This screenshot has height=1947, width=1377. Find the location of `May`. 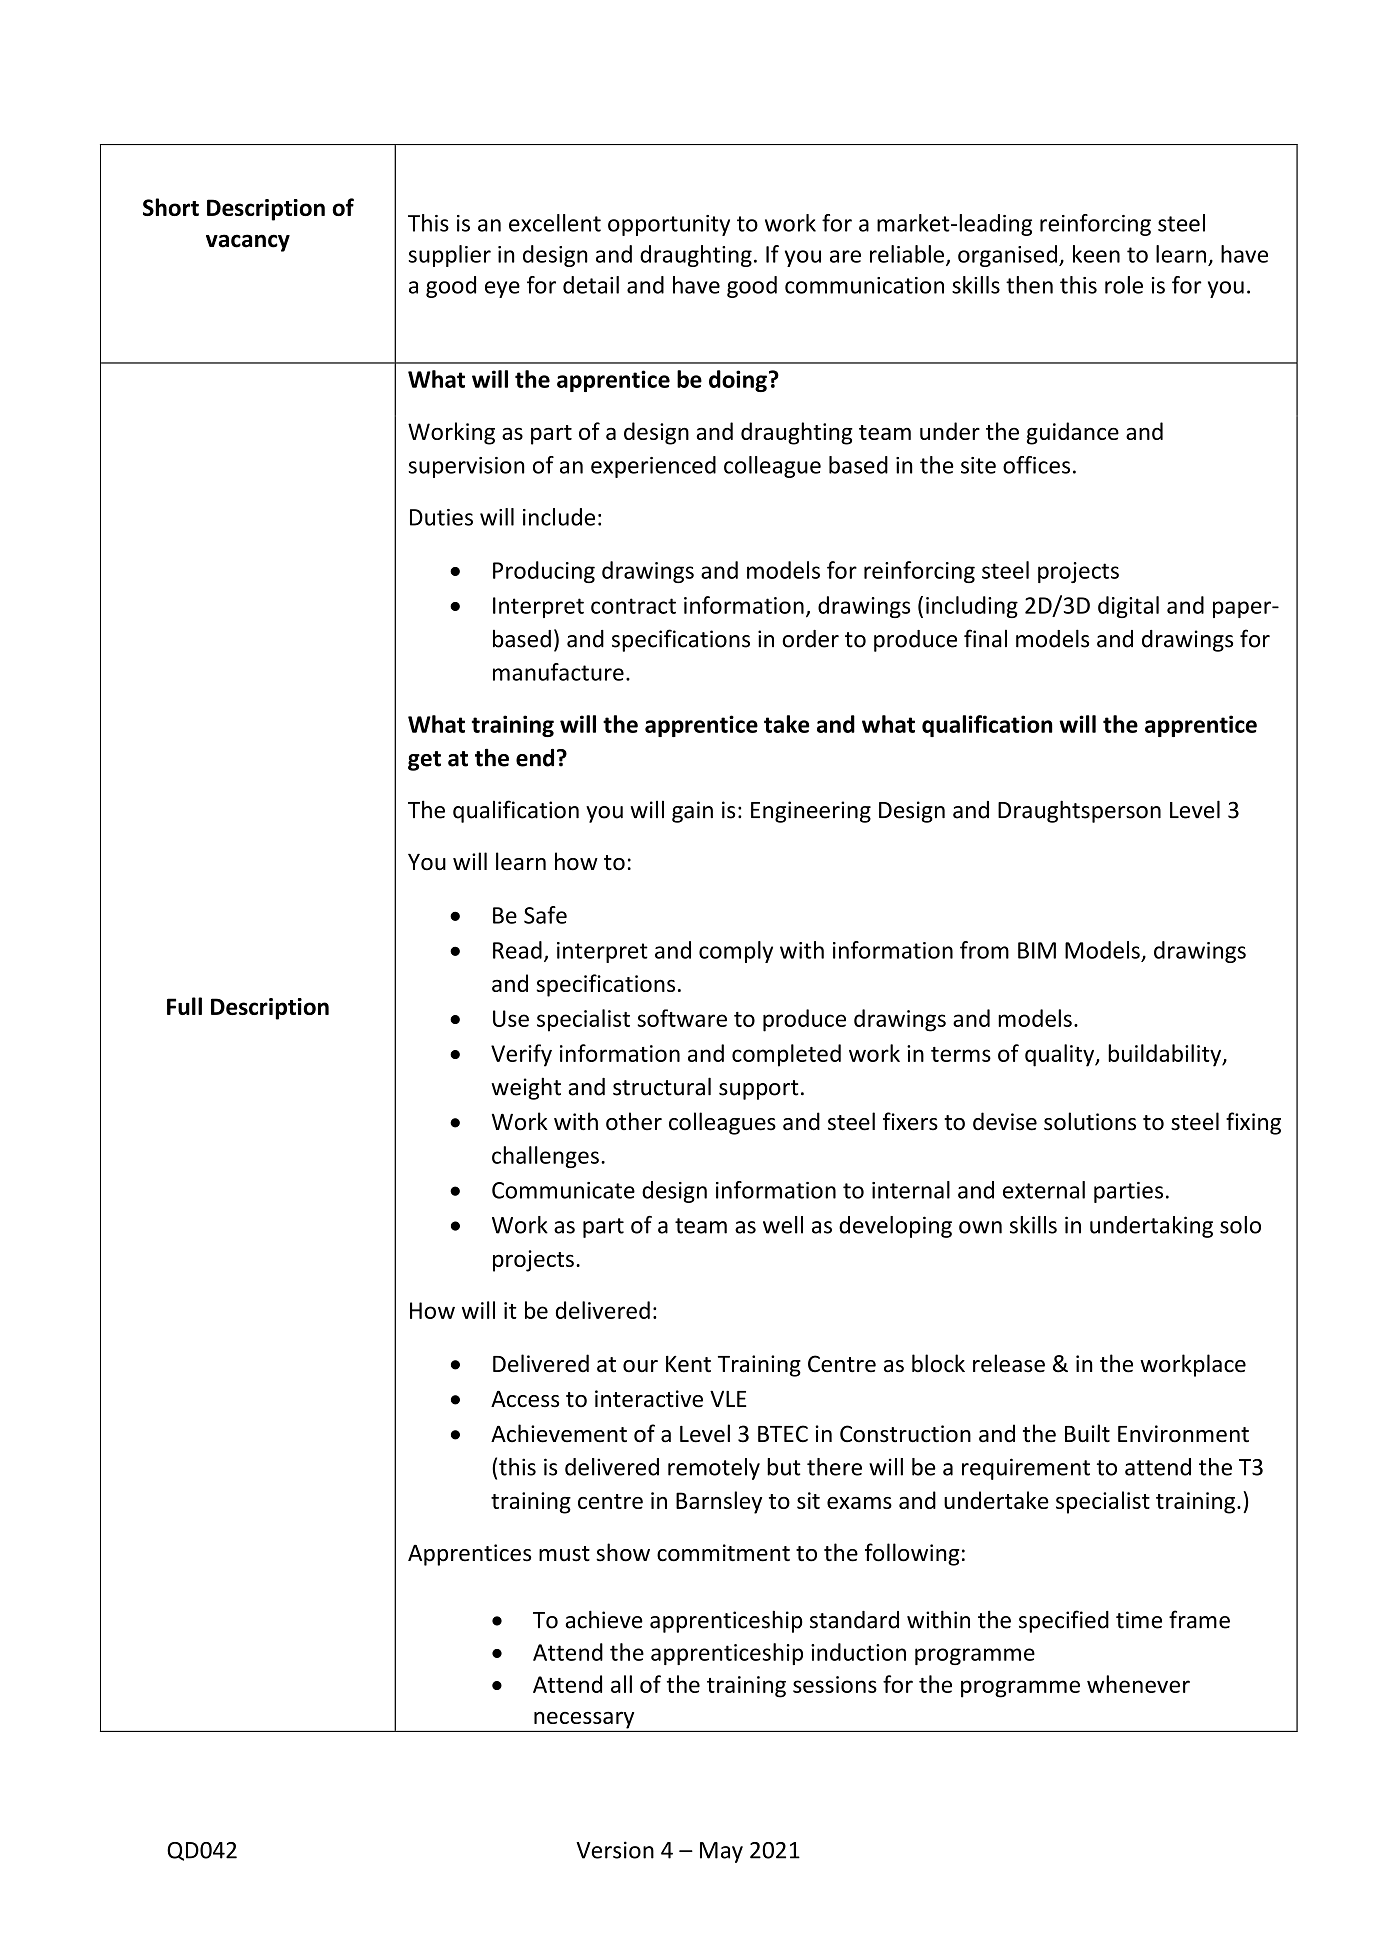

May is located at coordinates (721, 1852).
